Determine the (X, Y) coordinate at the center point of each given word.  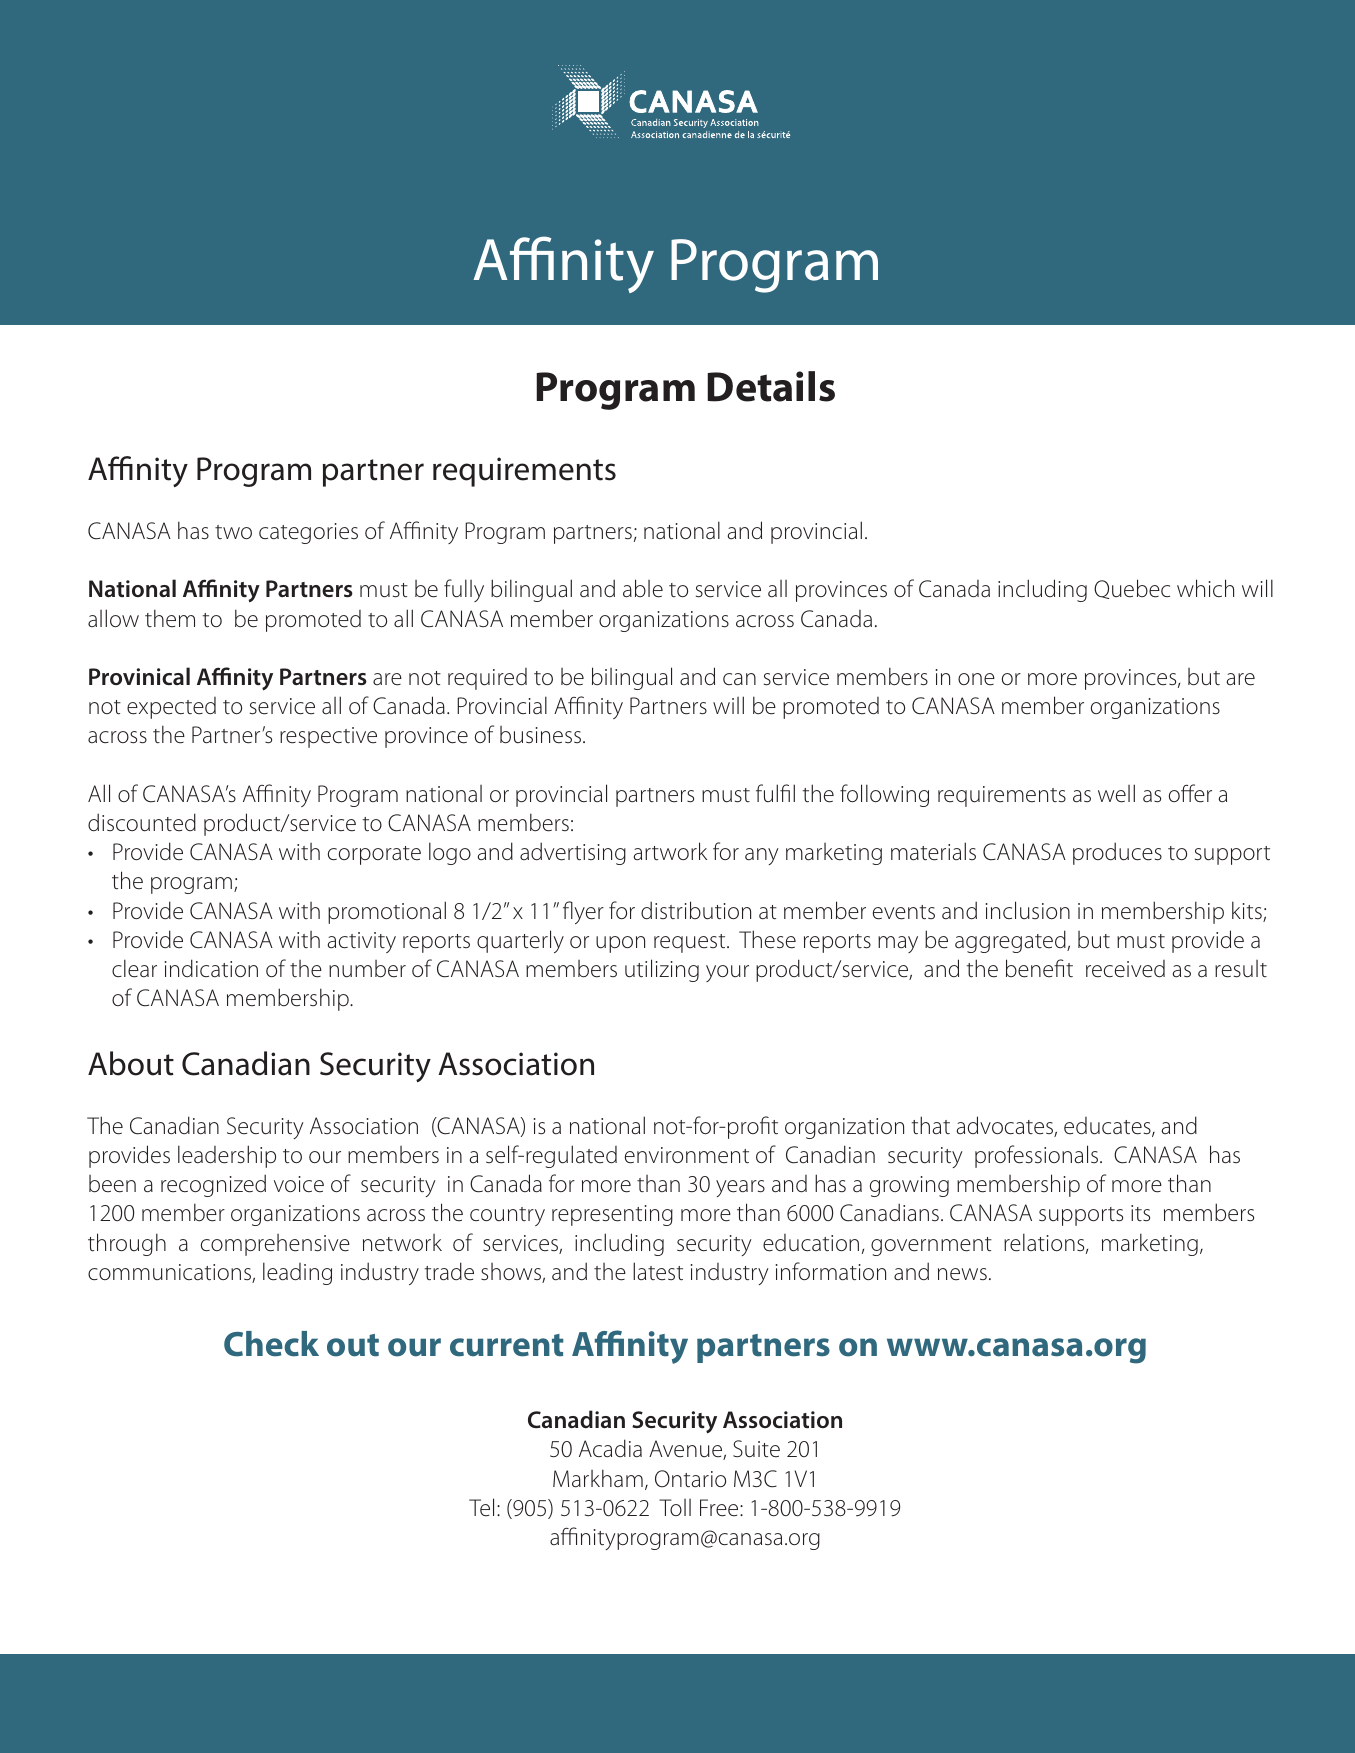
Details (771, 386)
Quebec (1132, 589)
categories (308, 533)
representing (612, 1215)
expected (171, 708)
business (542, 735)
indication (211, 968)
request (691, 943)
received (1125, 969)
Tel (481, 1507)
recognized (213, 1185)
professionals (1038, 1156)
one (976, 679)
